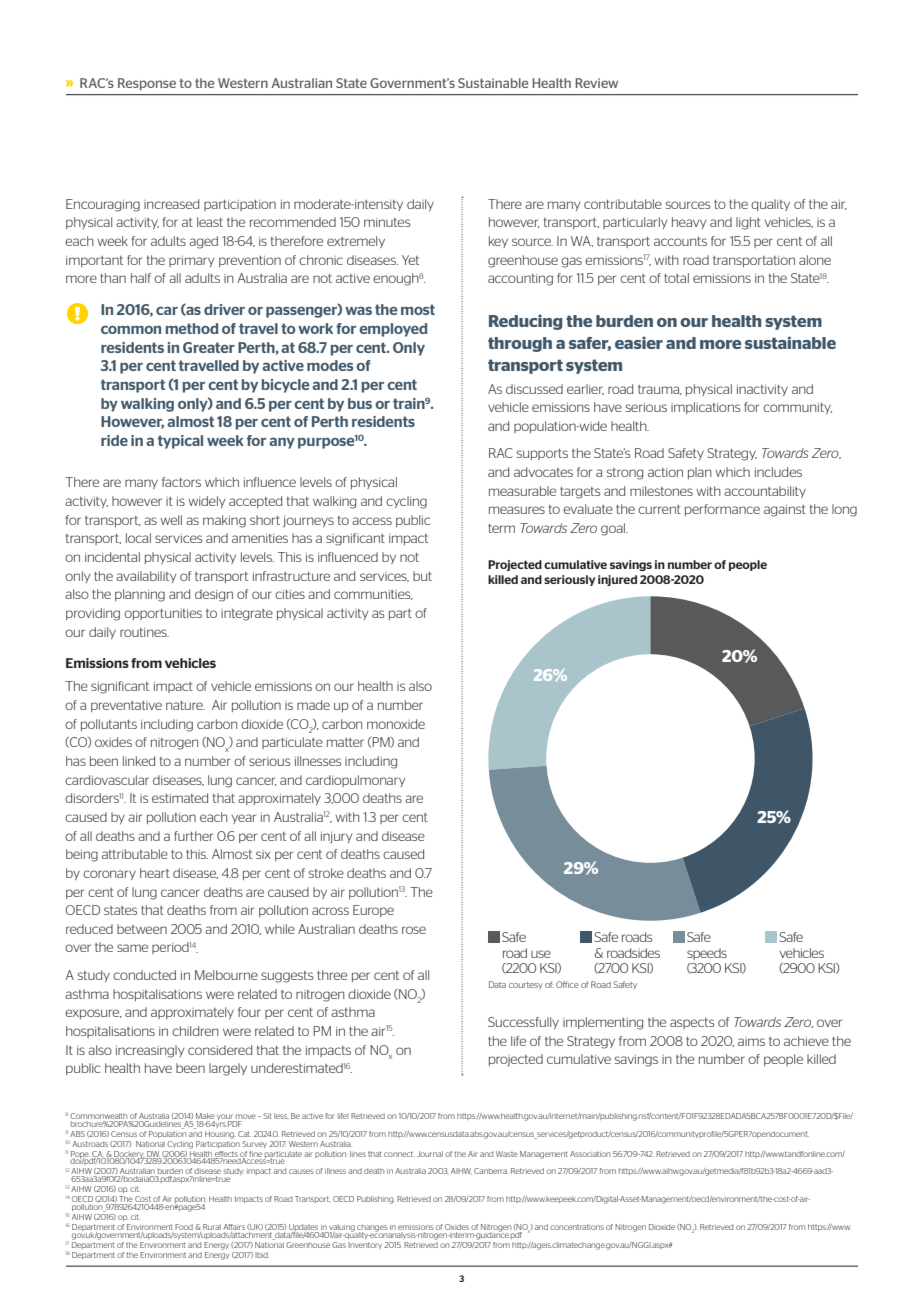 This page has width=924, height=1308. Describe the element at coordinates (147, 84) in the page. I see `Response` at that location.
